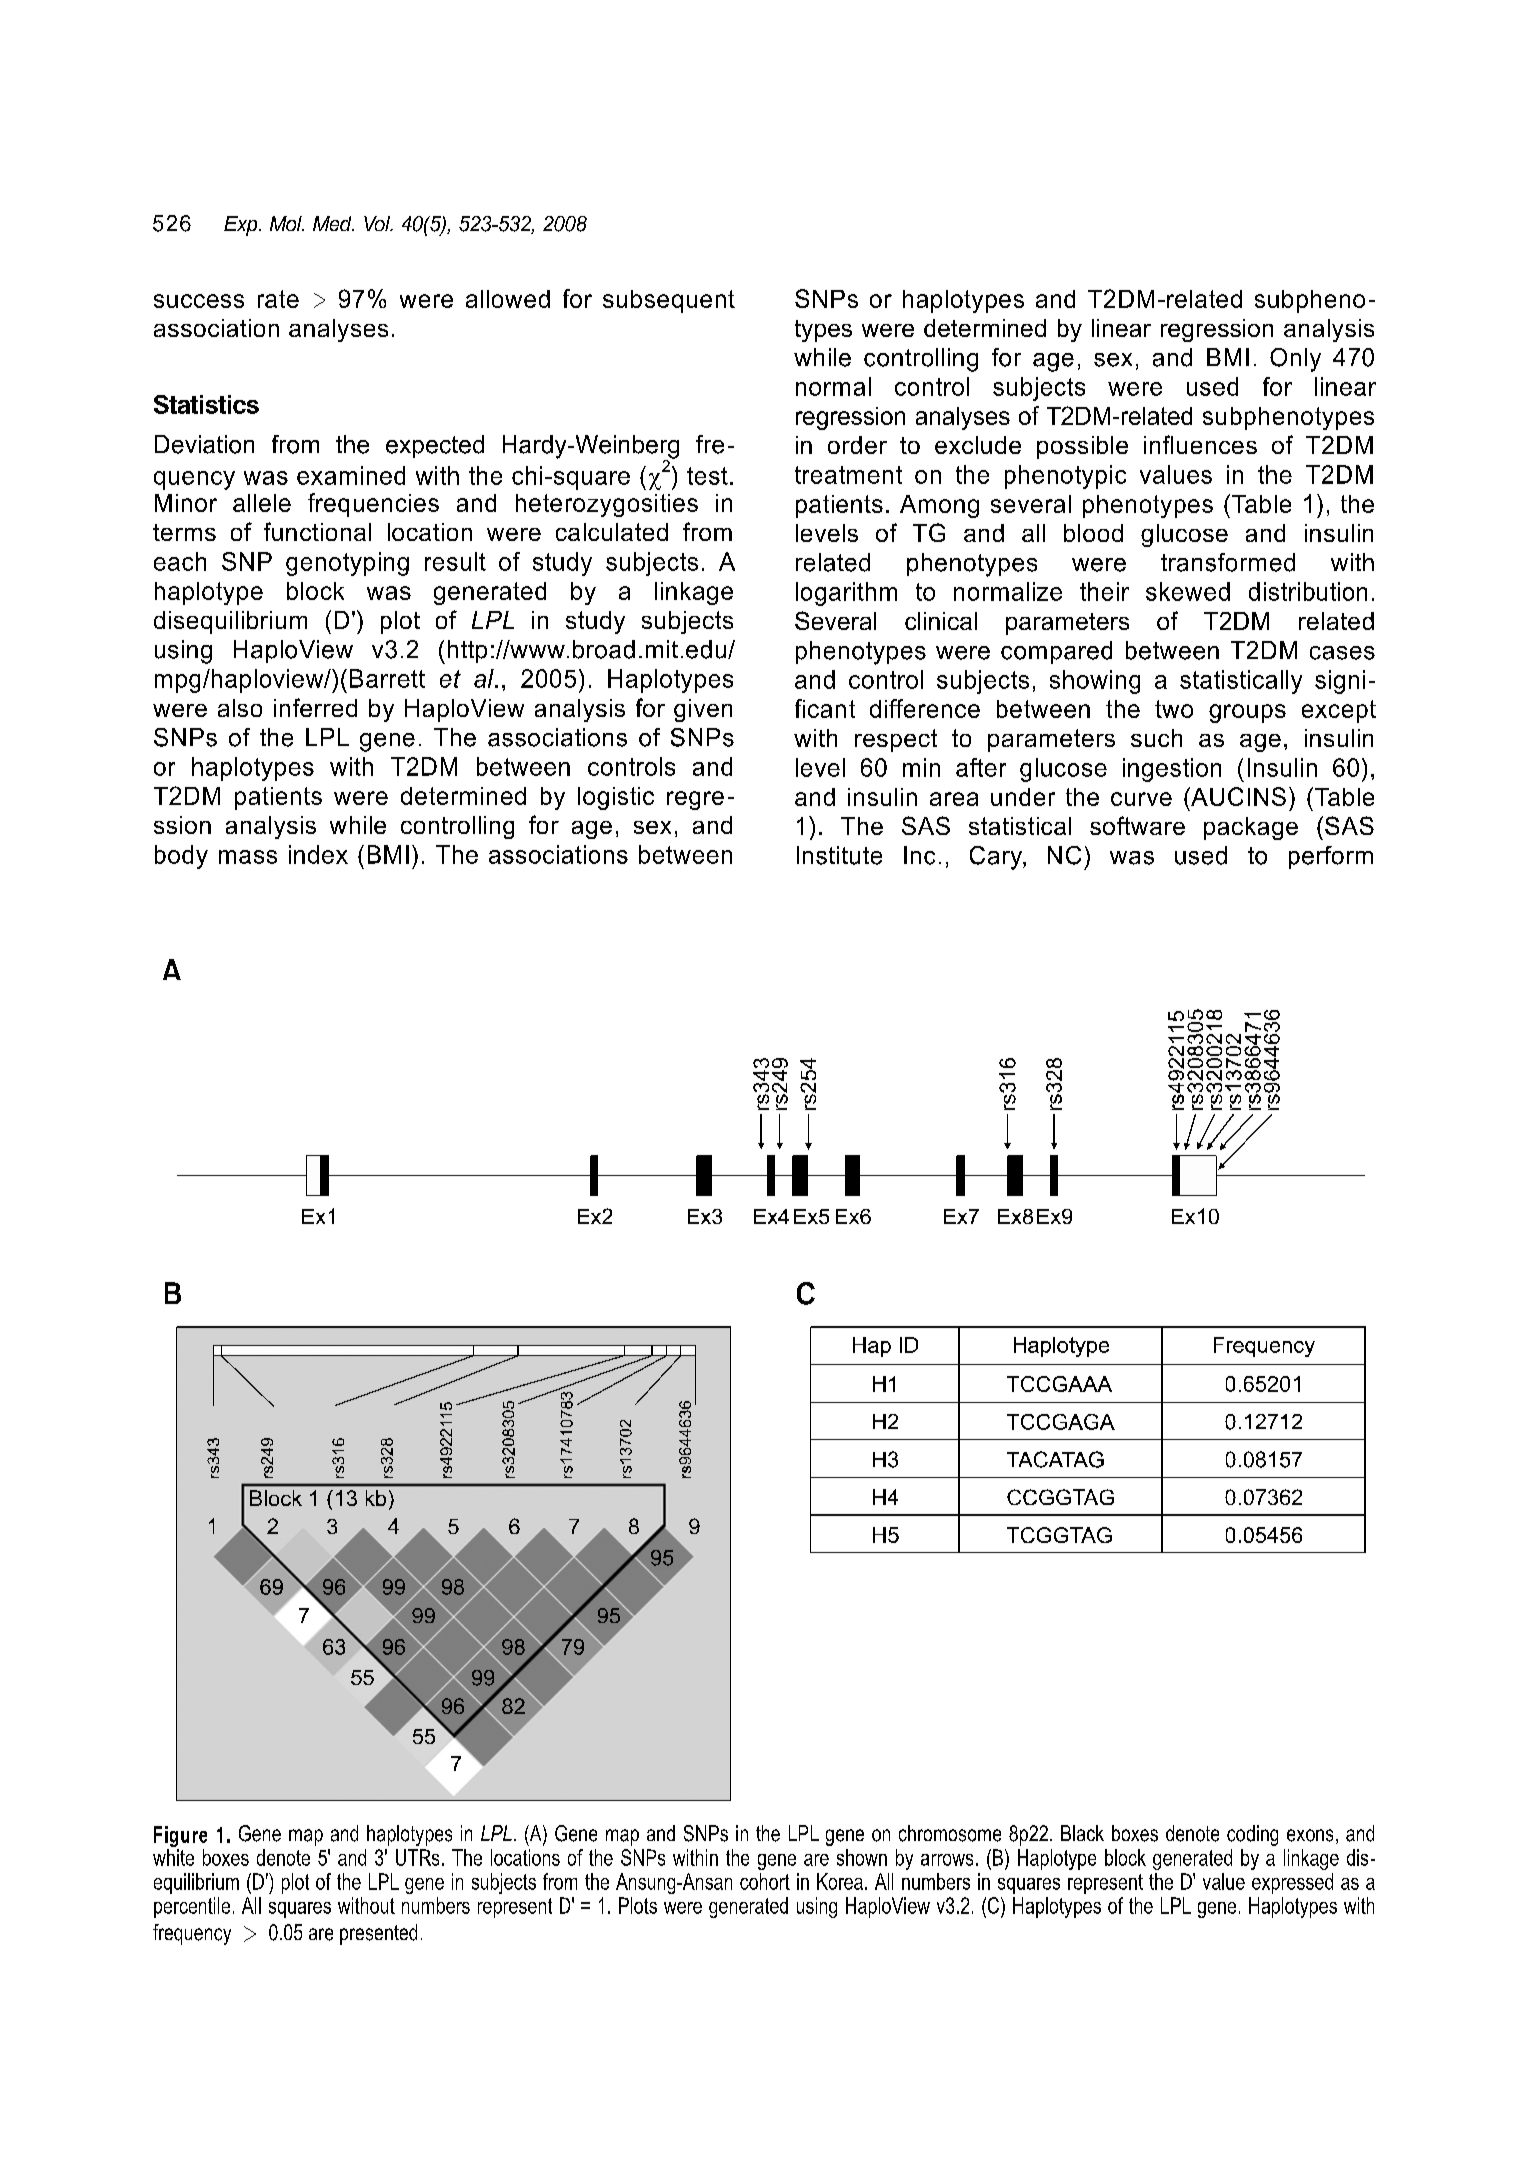  Describe the element at coordinates (1174, 709) in the screenshot. I see `two` at that location.
